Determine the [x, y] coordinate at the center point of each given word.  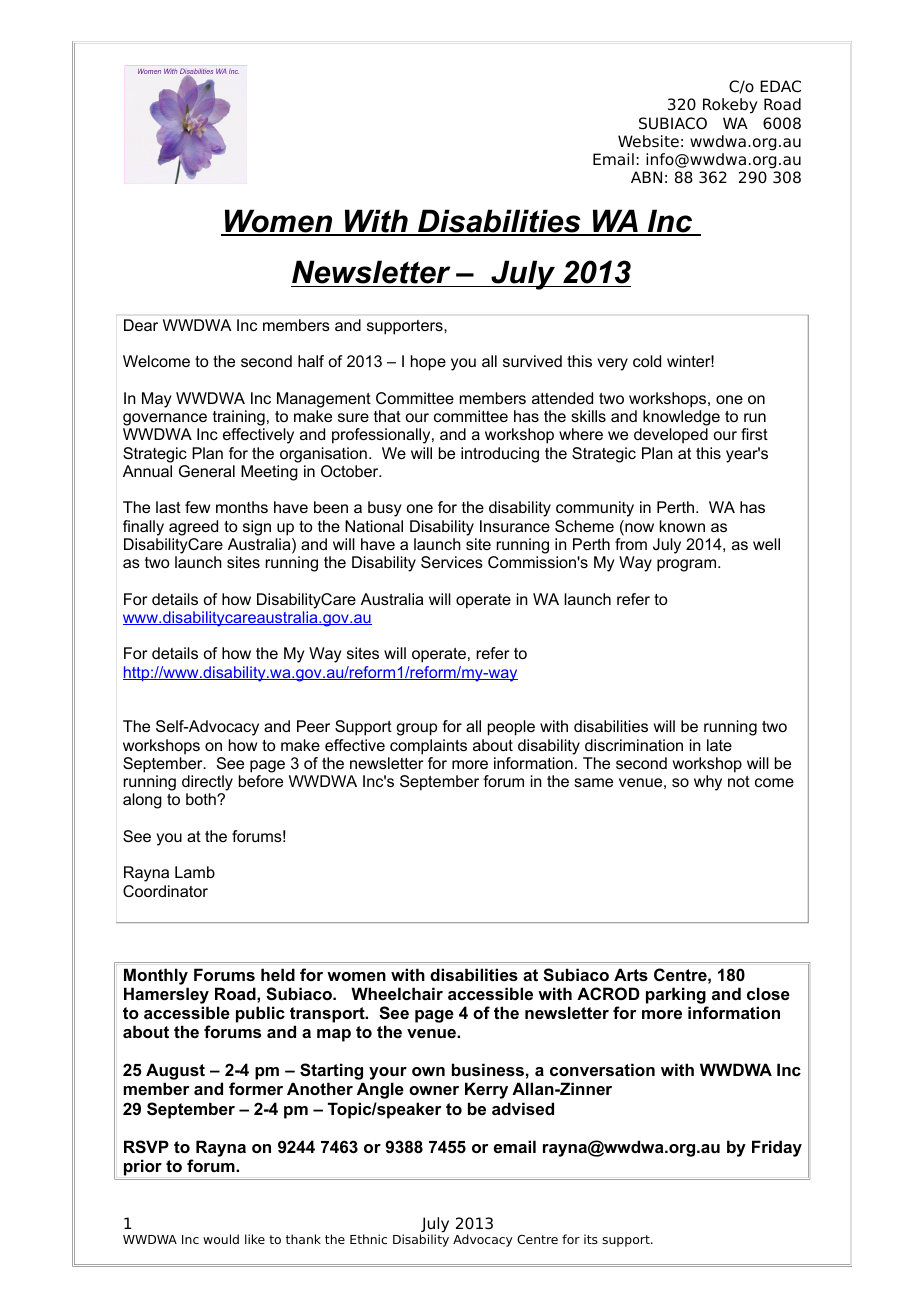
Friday [777, 1148]
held [278, 974]
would [221, 1239]
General [207, 471]
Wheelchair [397, 993]
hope [428, 363]
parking [676, 995]
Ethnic [368, 1239]
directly [207, 784]
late [719, 745]
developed [671, 436]
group [417, 729]
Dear [141, 325]
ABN [646, 177]
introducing [500, 455]
